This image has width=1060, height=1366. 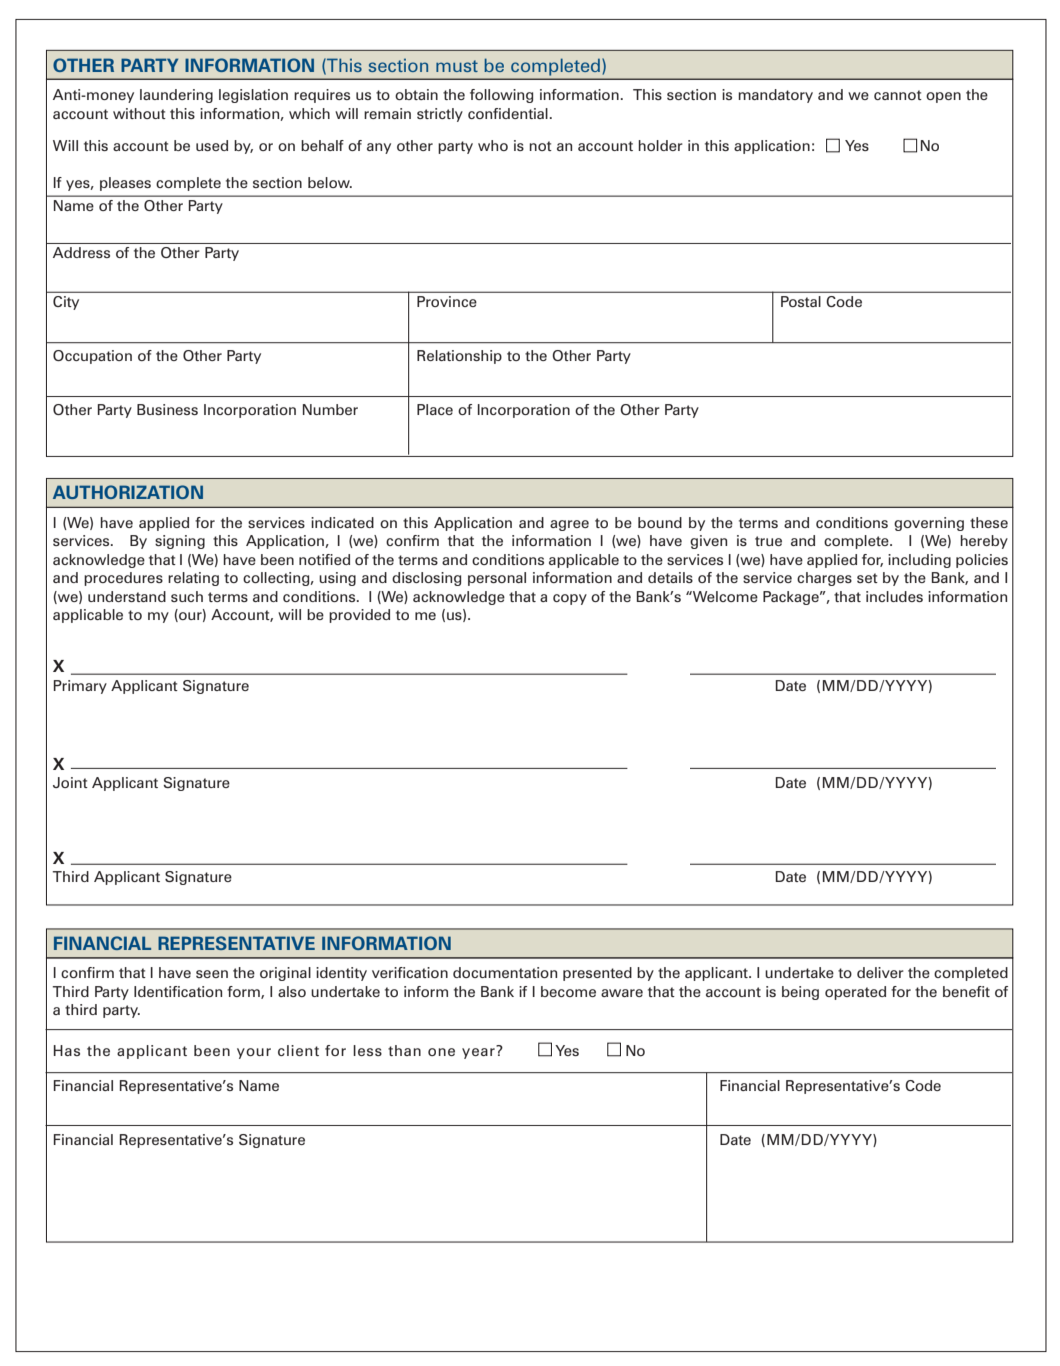 What do you see at coordinates (898, 95) in the image?
I see `cannot` at bounding box center [898, 95].
